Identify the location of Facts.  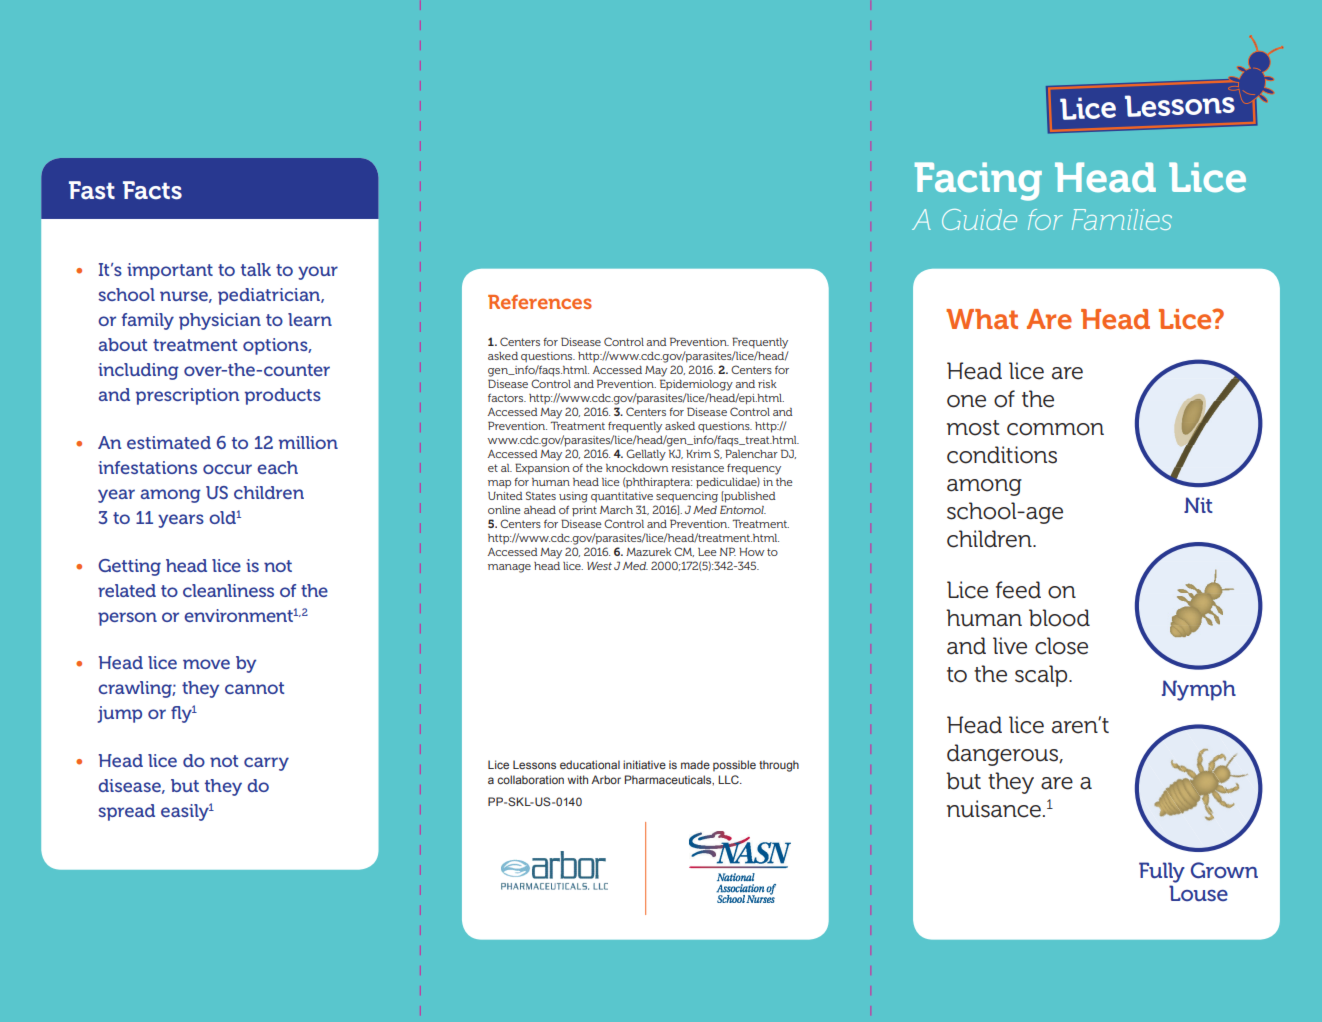
(152, 190).
